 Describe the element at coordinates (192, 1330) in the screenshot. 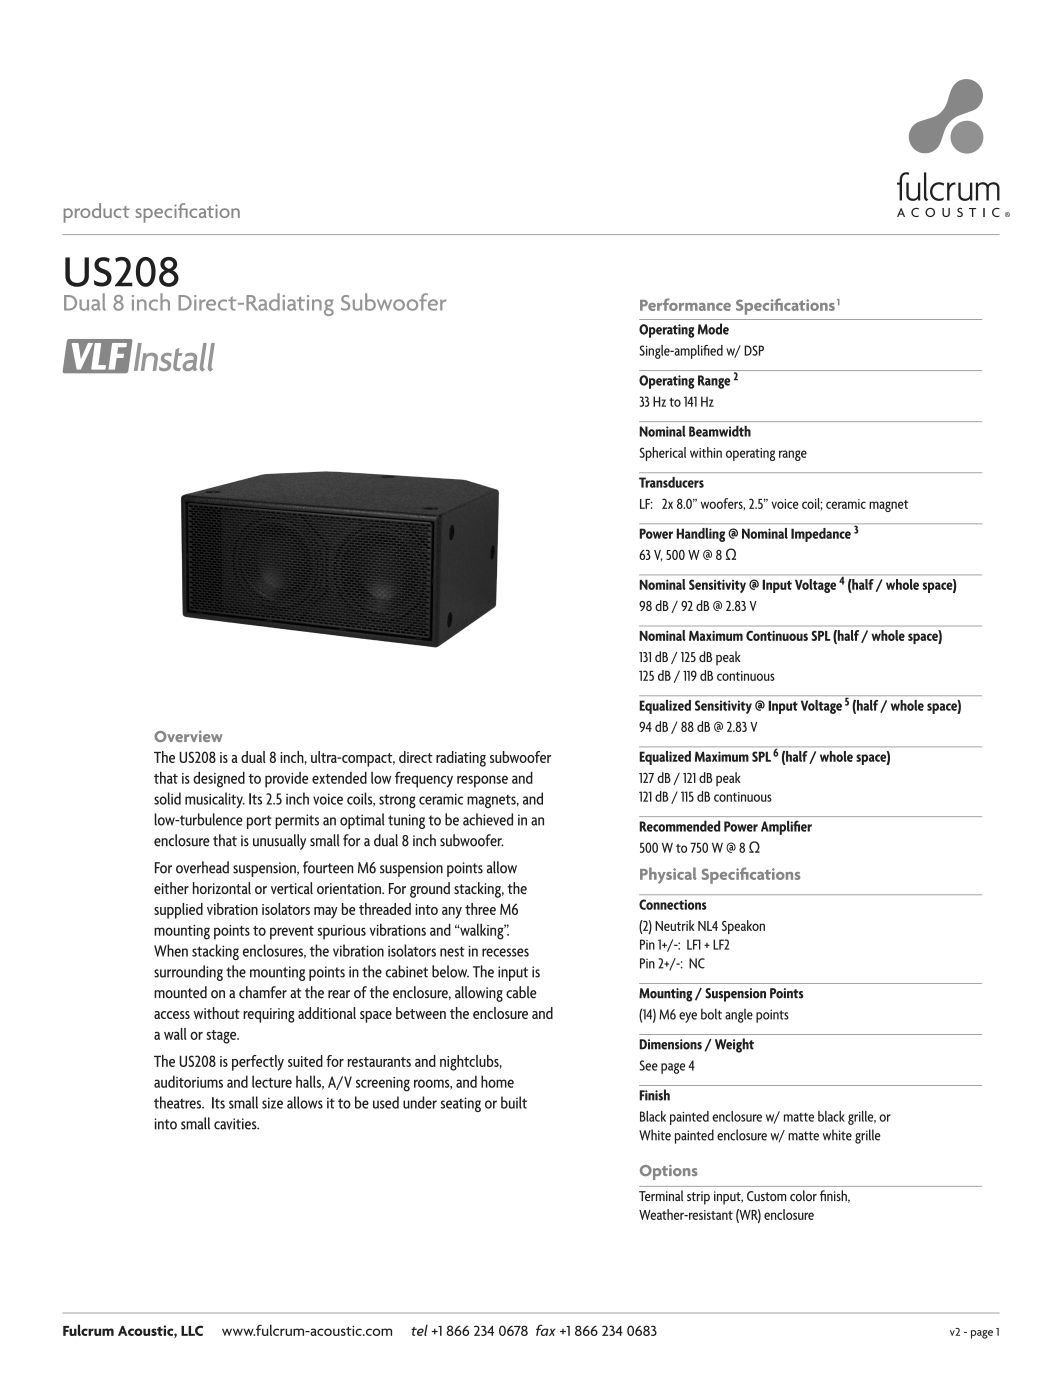

I see `LLC` at that location.
